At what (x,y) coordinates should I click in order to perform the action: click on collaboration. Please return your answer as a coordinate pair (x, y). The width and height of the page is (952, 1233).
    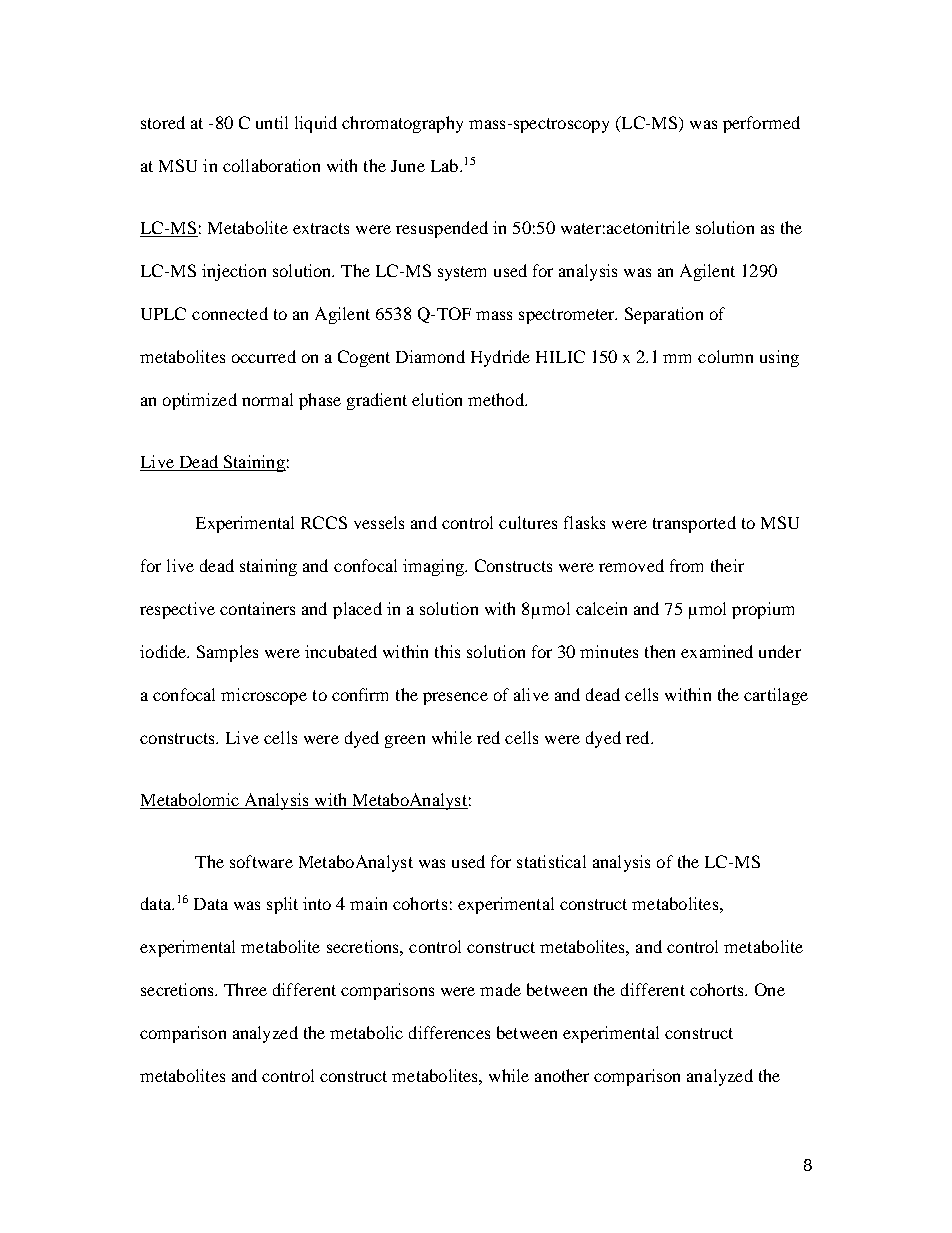
    Looking at the image, I should click on (271, 165).
